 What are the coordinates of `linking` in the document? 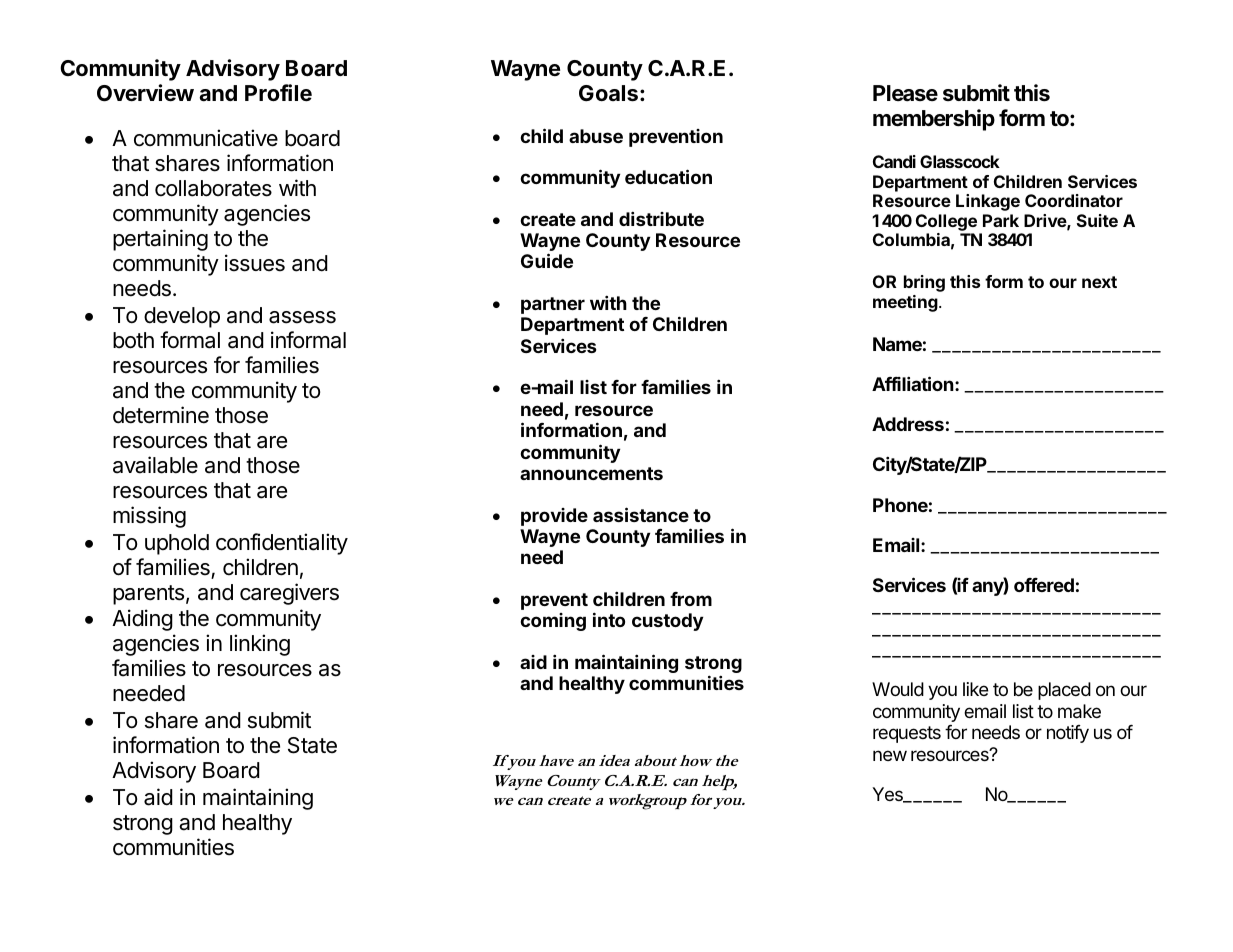 It's located at (260, 645).
